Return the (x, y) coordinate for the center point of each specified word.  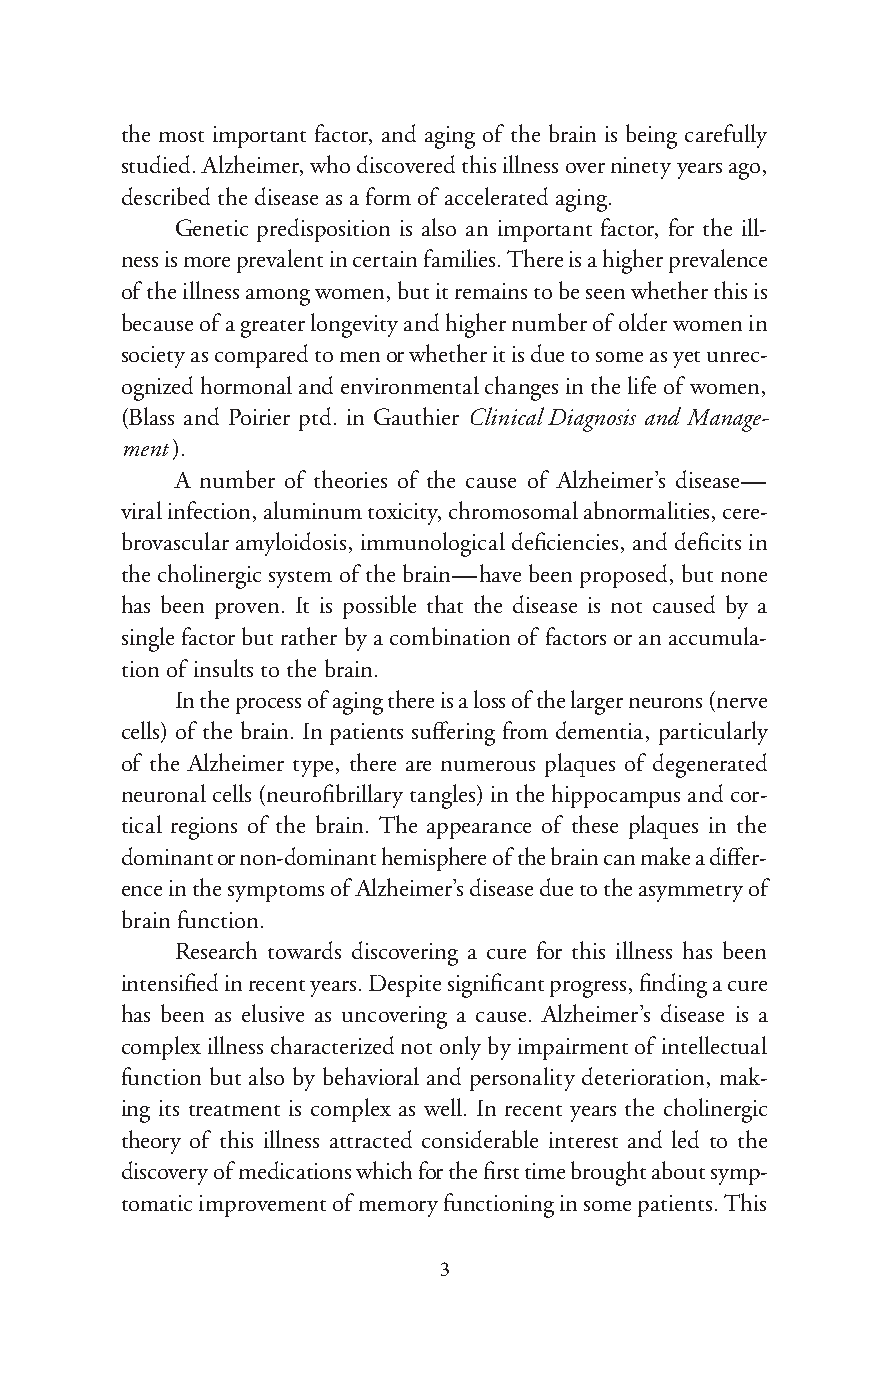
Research (216, 950)
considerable (480, 1139)
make (665, 856)
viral (141, 510)
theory (151, 1142)
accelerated (496, 196)
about (678, 1170)
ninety (641, 168)
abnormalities (648, 511)
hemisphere (434, 859)
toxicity (404, 514)
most (181, 136)
